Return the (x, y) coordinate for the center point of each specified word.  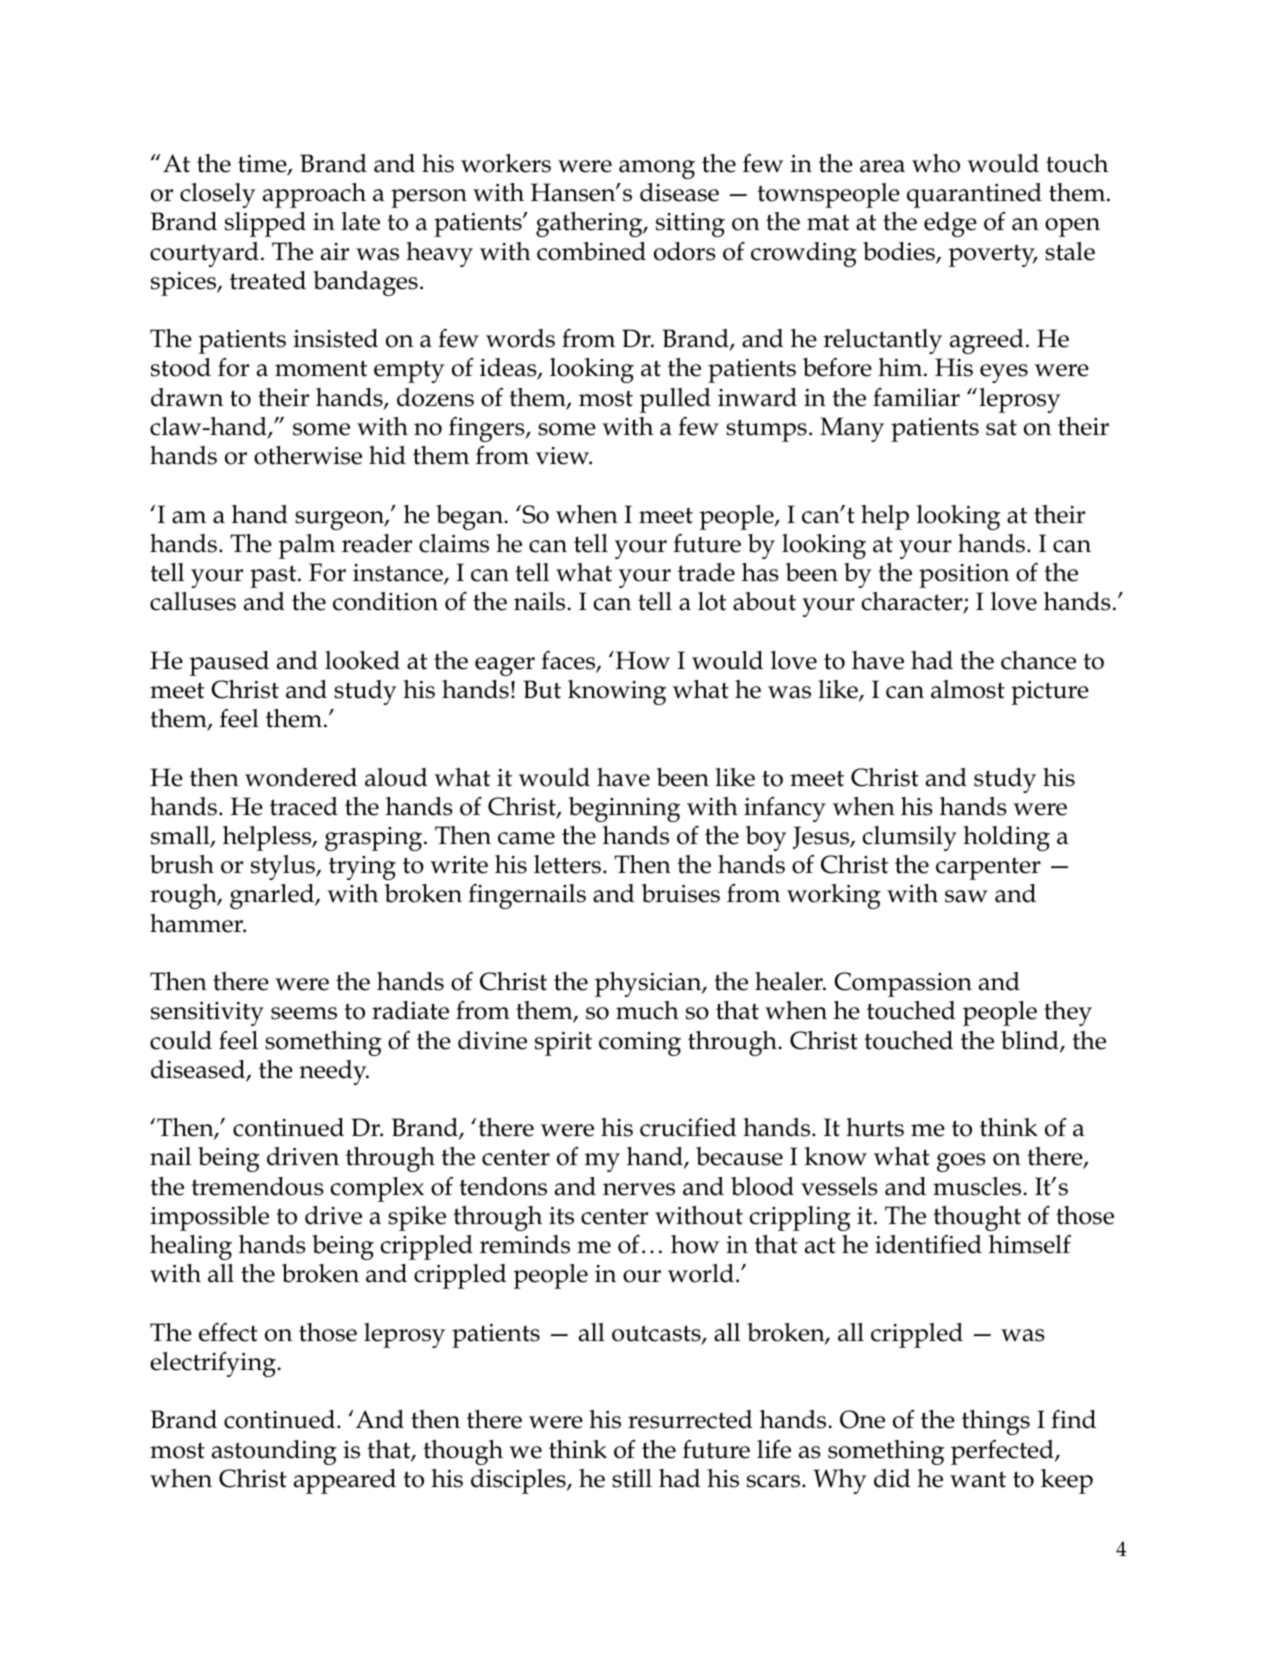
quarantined (974, 195)
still (632, 1478)
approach (314, 195)
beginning (624, 809)
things (996, 1422)
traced (304, 806)
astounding (274, 1452)
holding (1006, 838)
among (657, 169)
